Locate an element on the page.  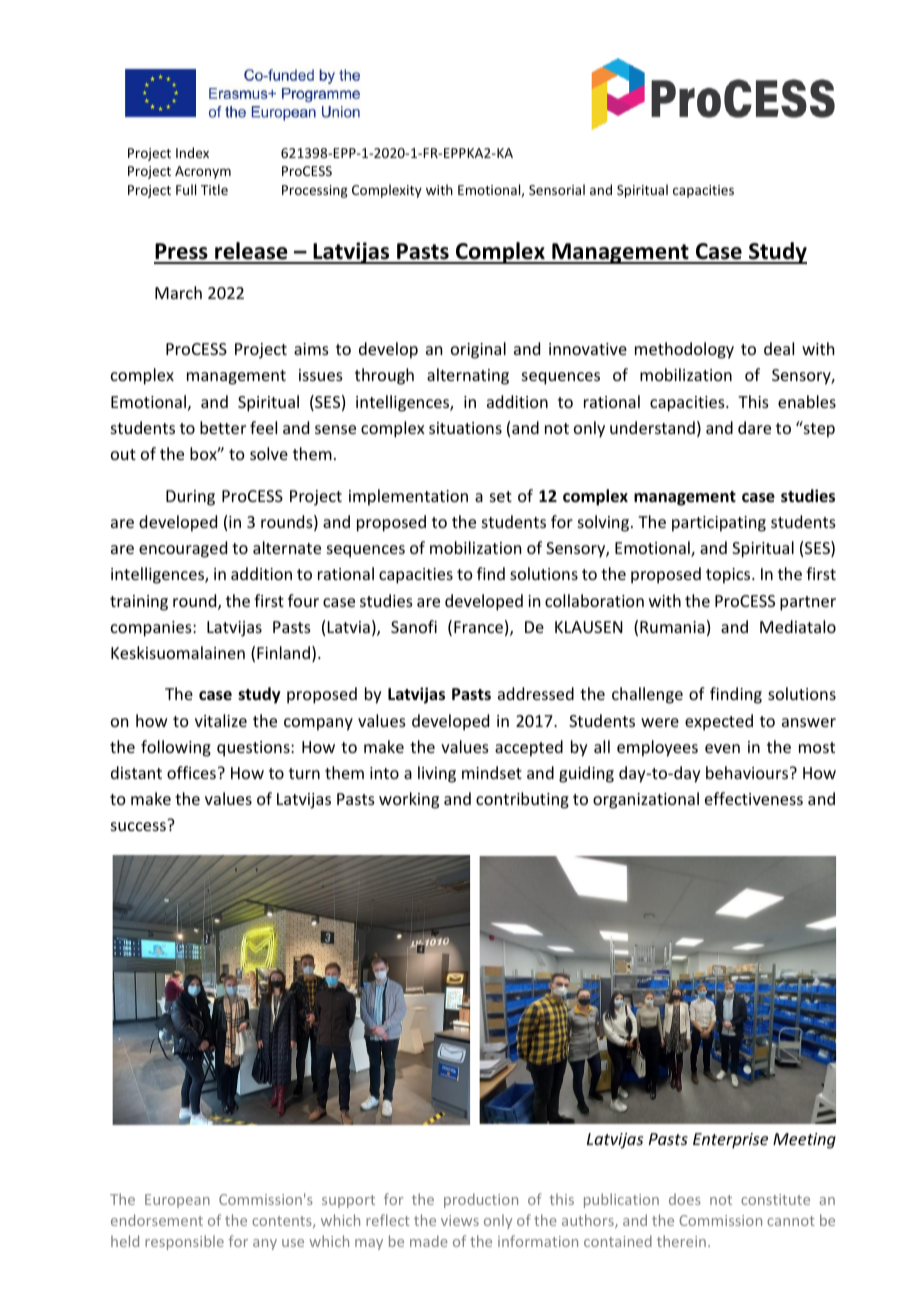
effectiveness is located at coordinates (754, 798).
